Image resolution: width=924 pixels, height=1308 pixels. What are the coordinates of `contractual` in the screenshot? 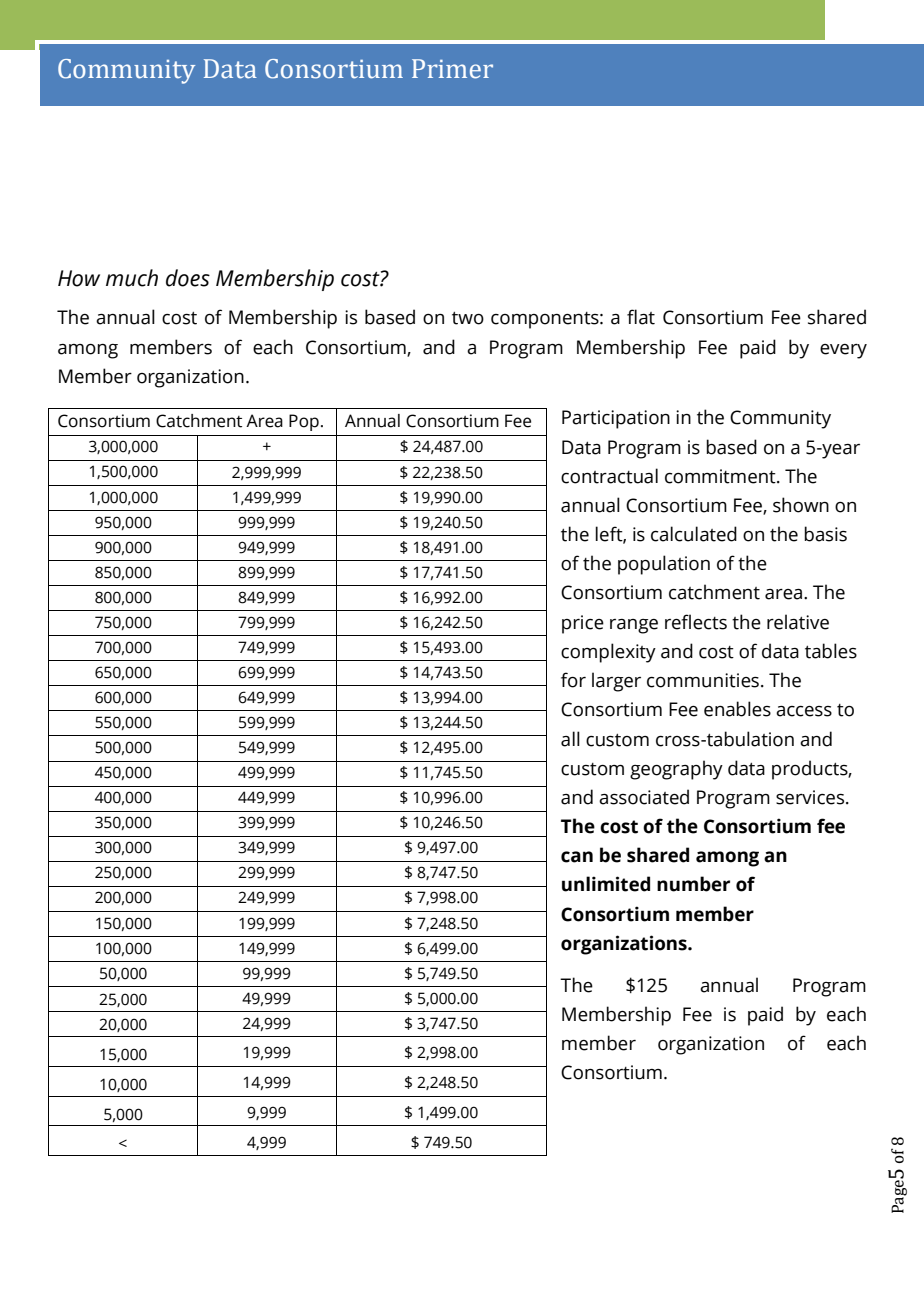 It's located at (609, 476).
